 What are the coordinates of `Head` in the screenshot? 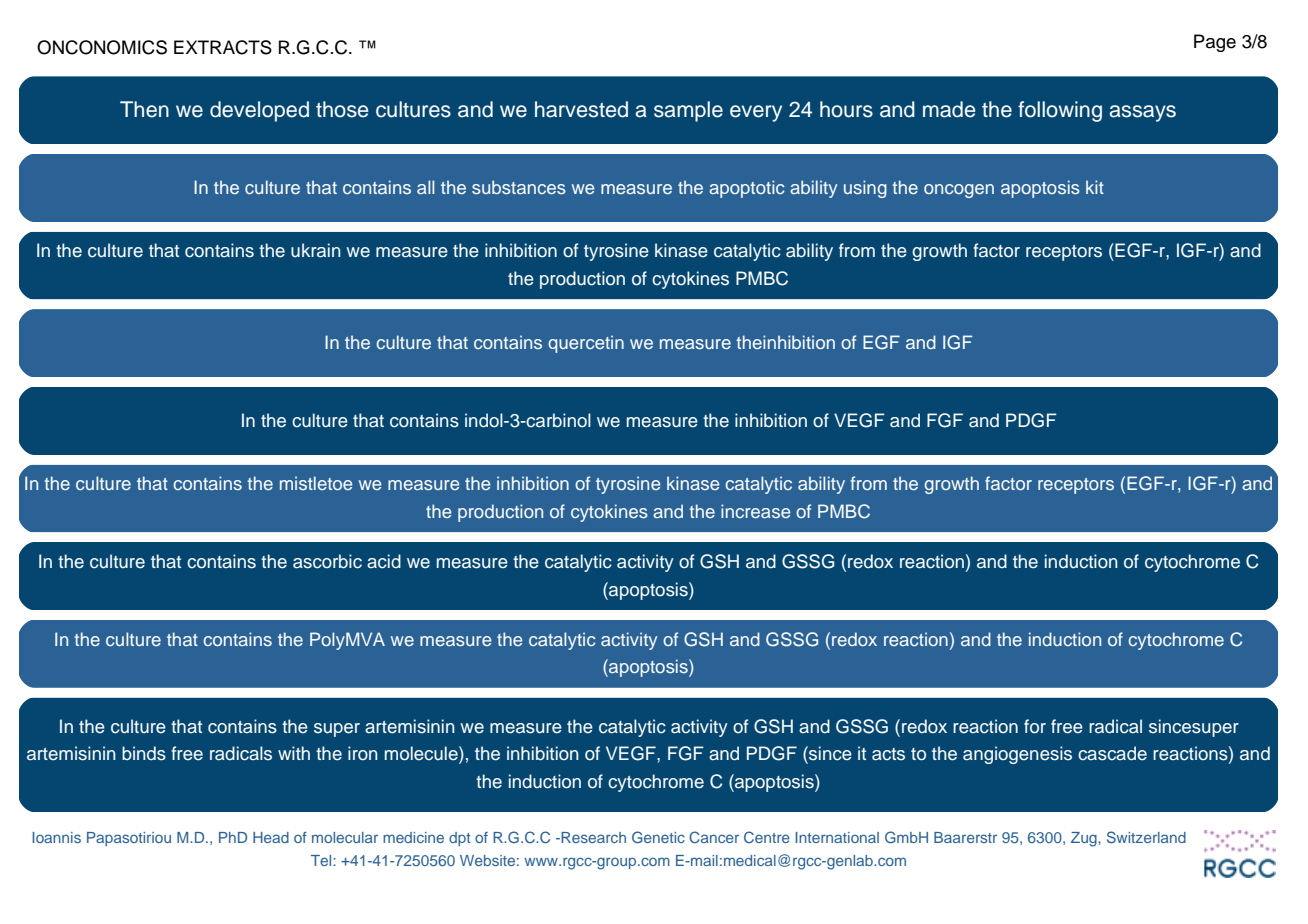 It's located at (271, 837).
